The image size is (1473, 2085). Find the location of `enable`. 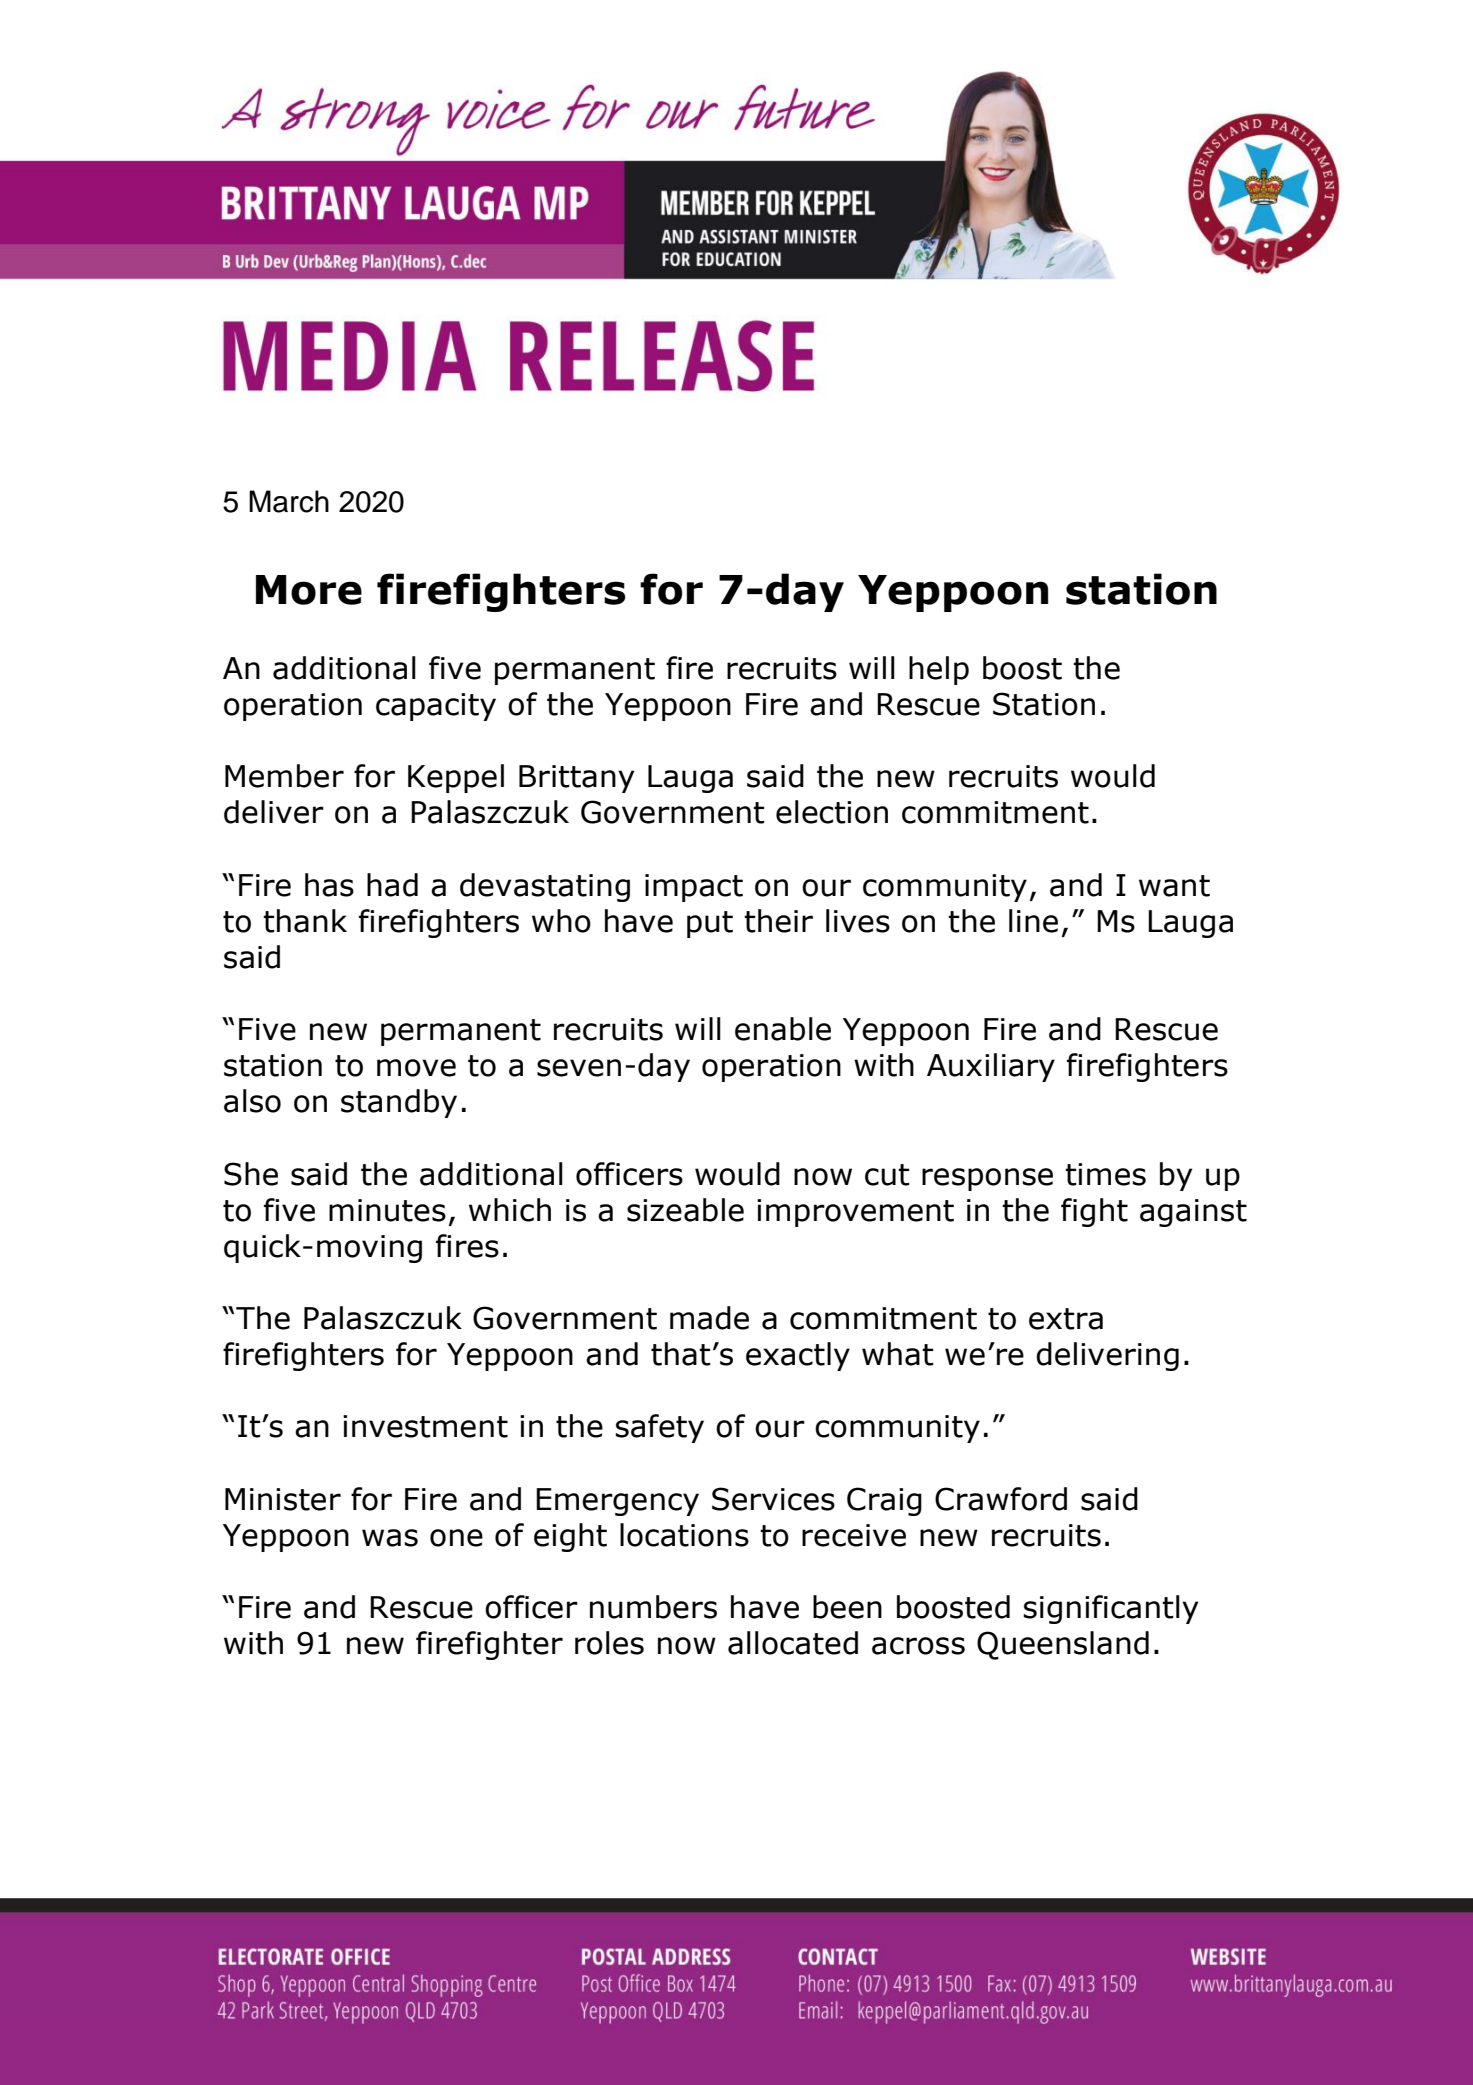

enable is located at coordinates (783, 1029).
